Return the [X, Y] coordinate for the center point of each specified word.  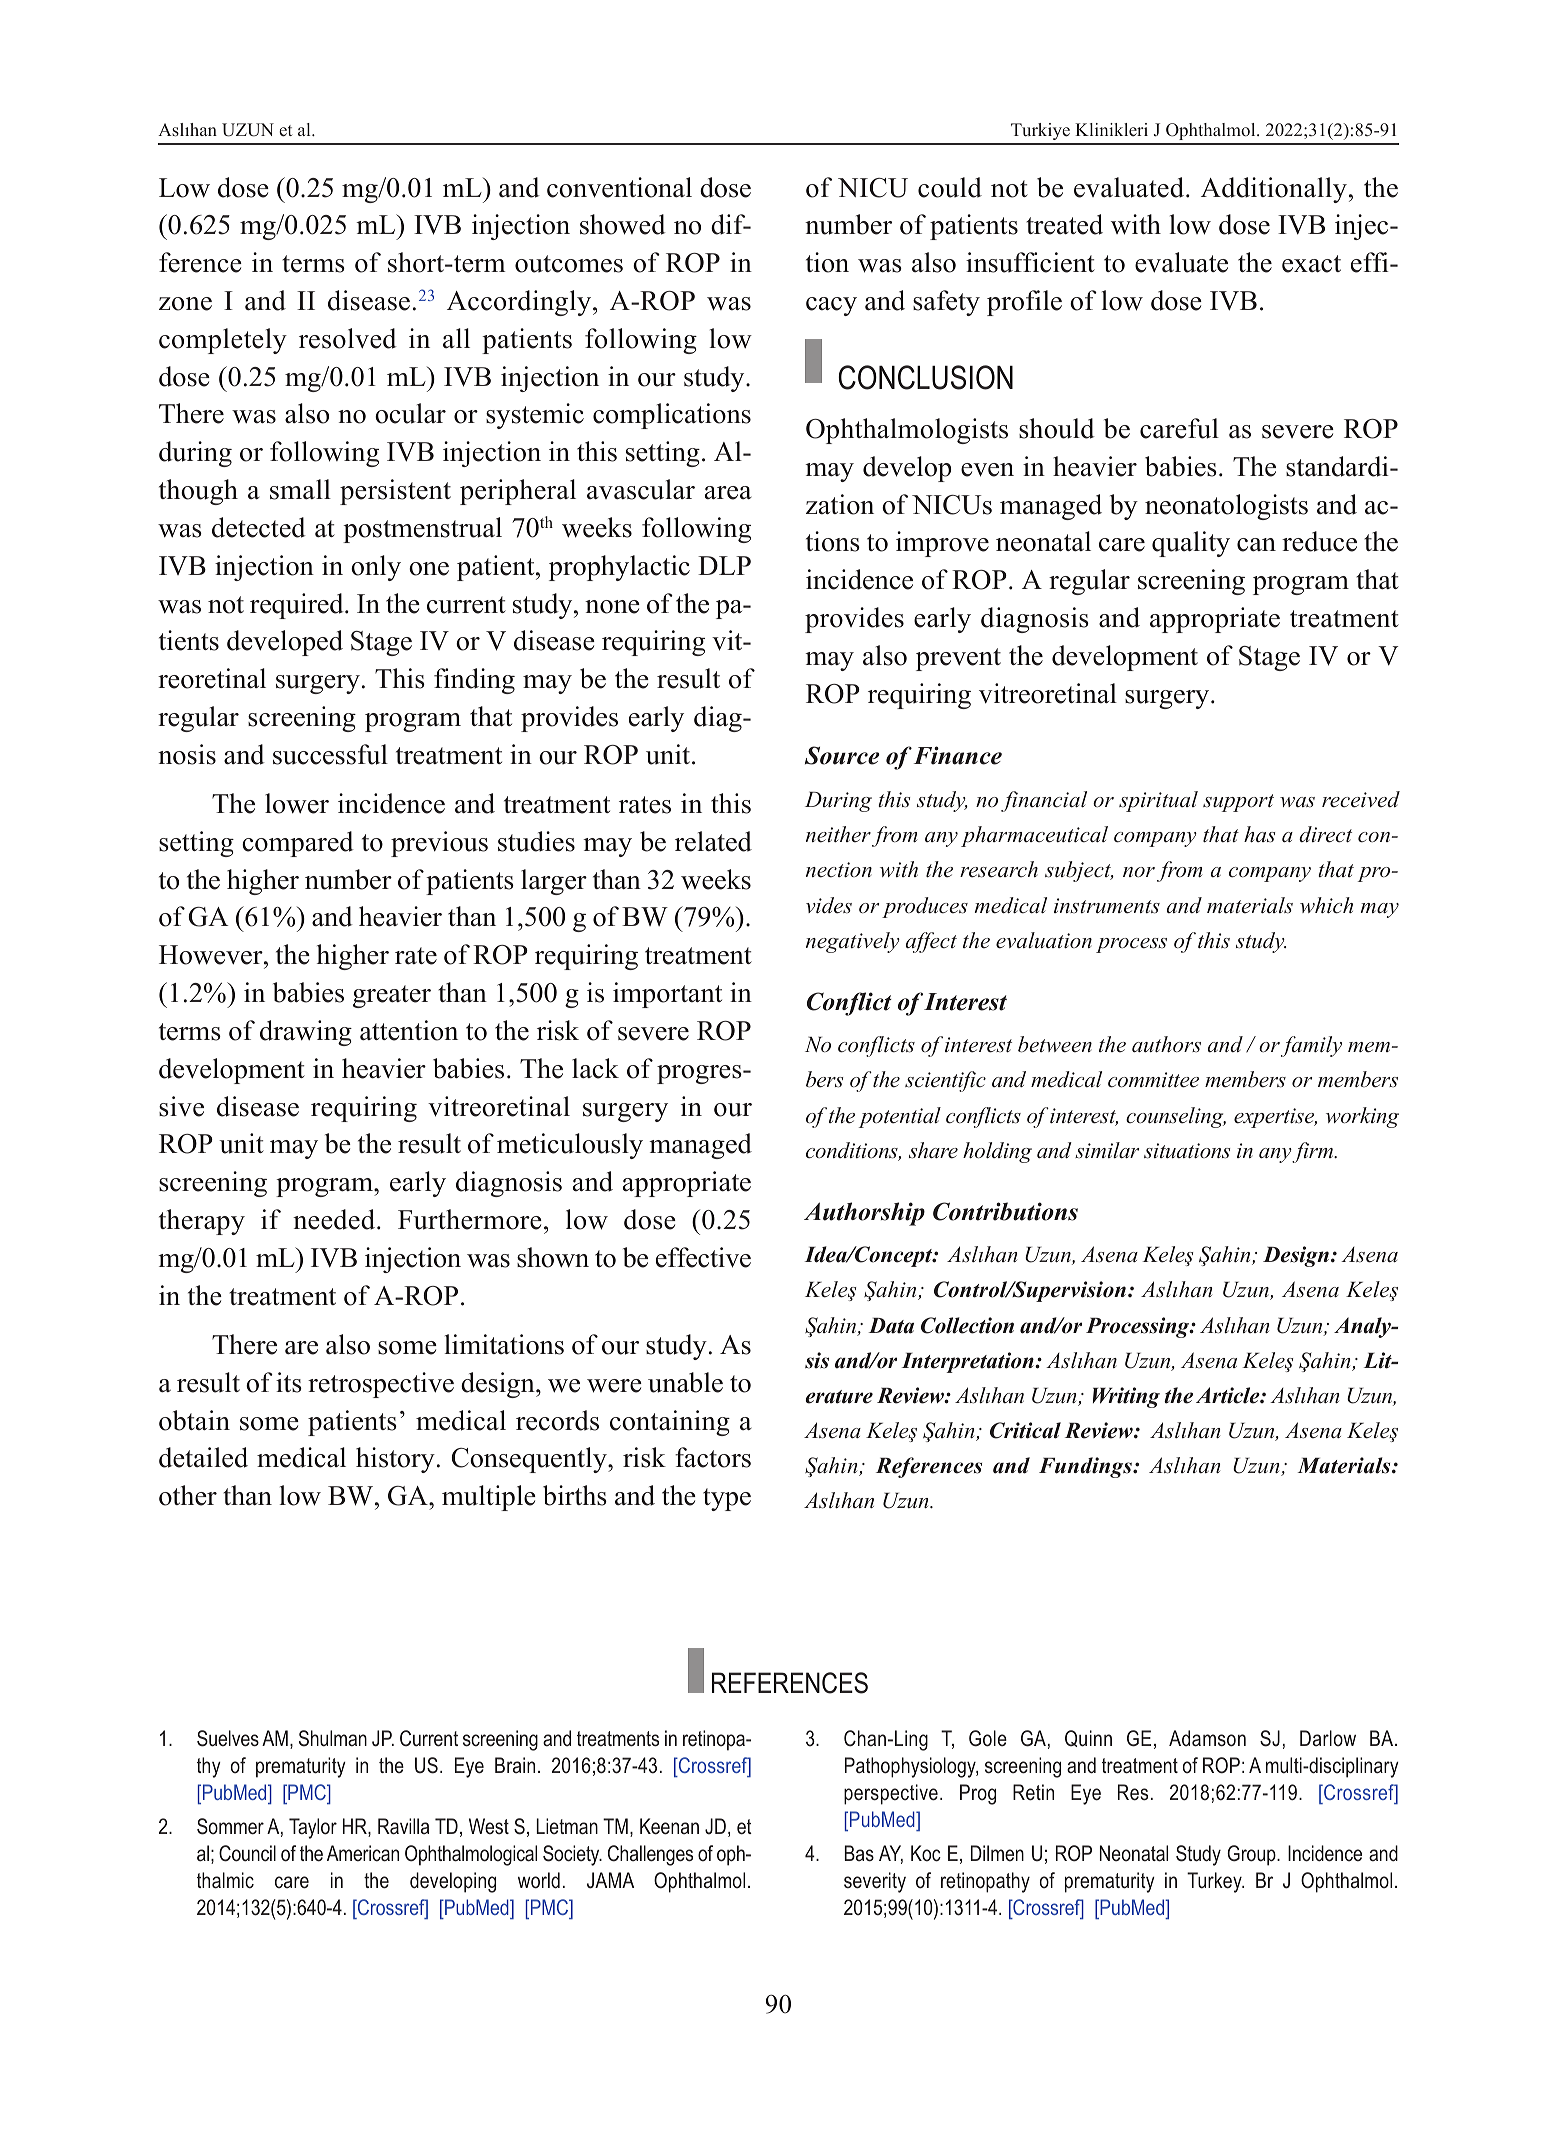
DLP [724, 565]
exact [1311, 264]
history [395, 1460]
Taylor [313, 1828]
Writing [1126, 1397]
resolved [348, 338]
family [1311, 1046]
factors [713, 1457]
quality [1191, 544]
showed [623, 224]
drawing [306, 1033]
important [667, 995]
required [298, 606]
